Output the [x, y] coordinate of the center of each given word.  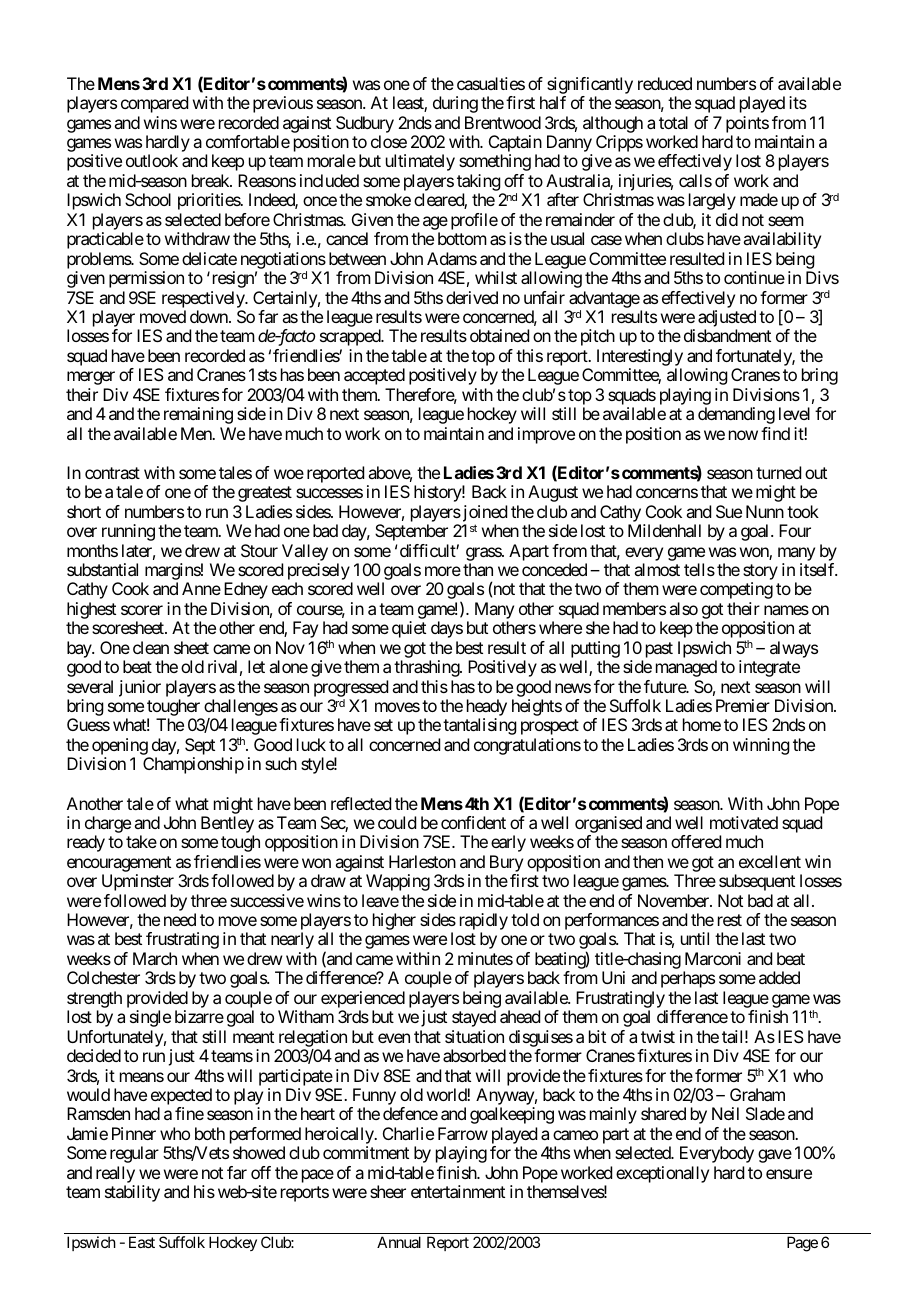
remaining [198, 415]
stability [132, 1193]
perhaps [688, 979]
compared [154, 104]
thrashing [427, 668]
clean [151, 647]
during [455, 104]
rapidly [484, 923]
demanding [736, 415]
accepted [374, 376]
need [180, 919]
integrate [769, 668]
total [673, 122]
